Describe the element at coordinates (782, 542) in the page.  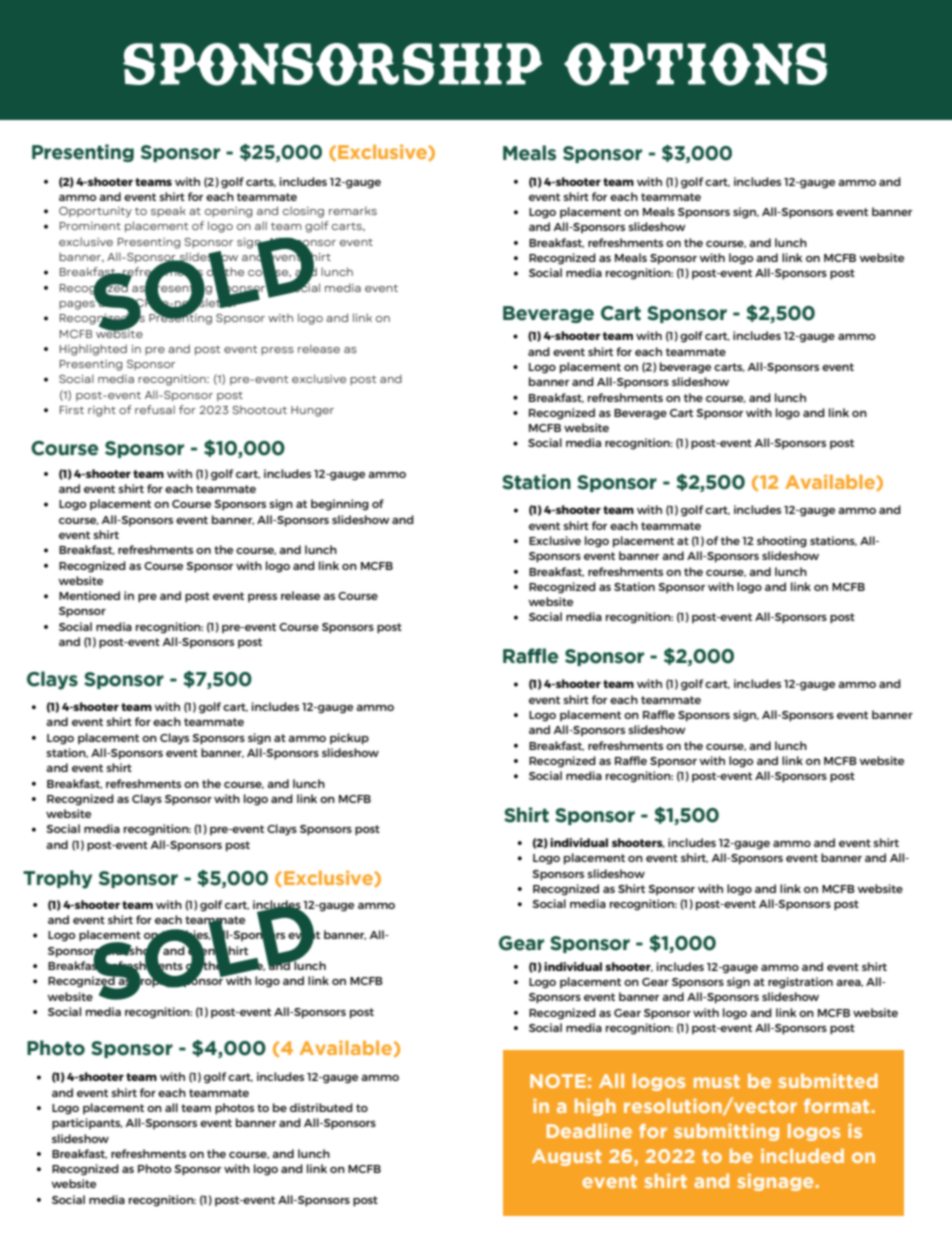
I see `shooting` at that location.
